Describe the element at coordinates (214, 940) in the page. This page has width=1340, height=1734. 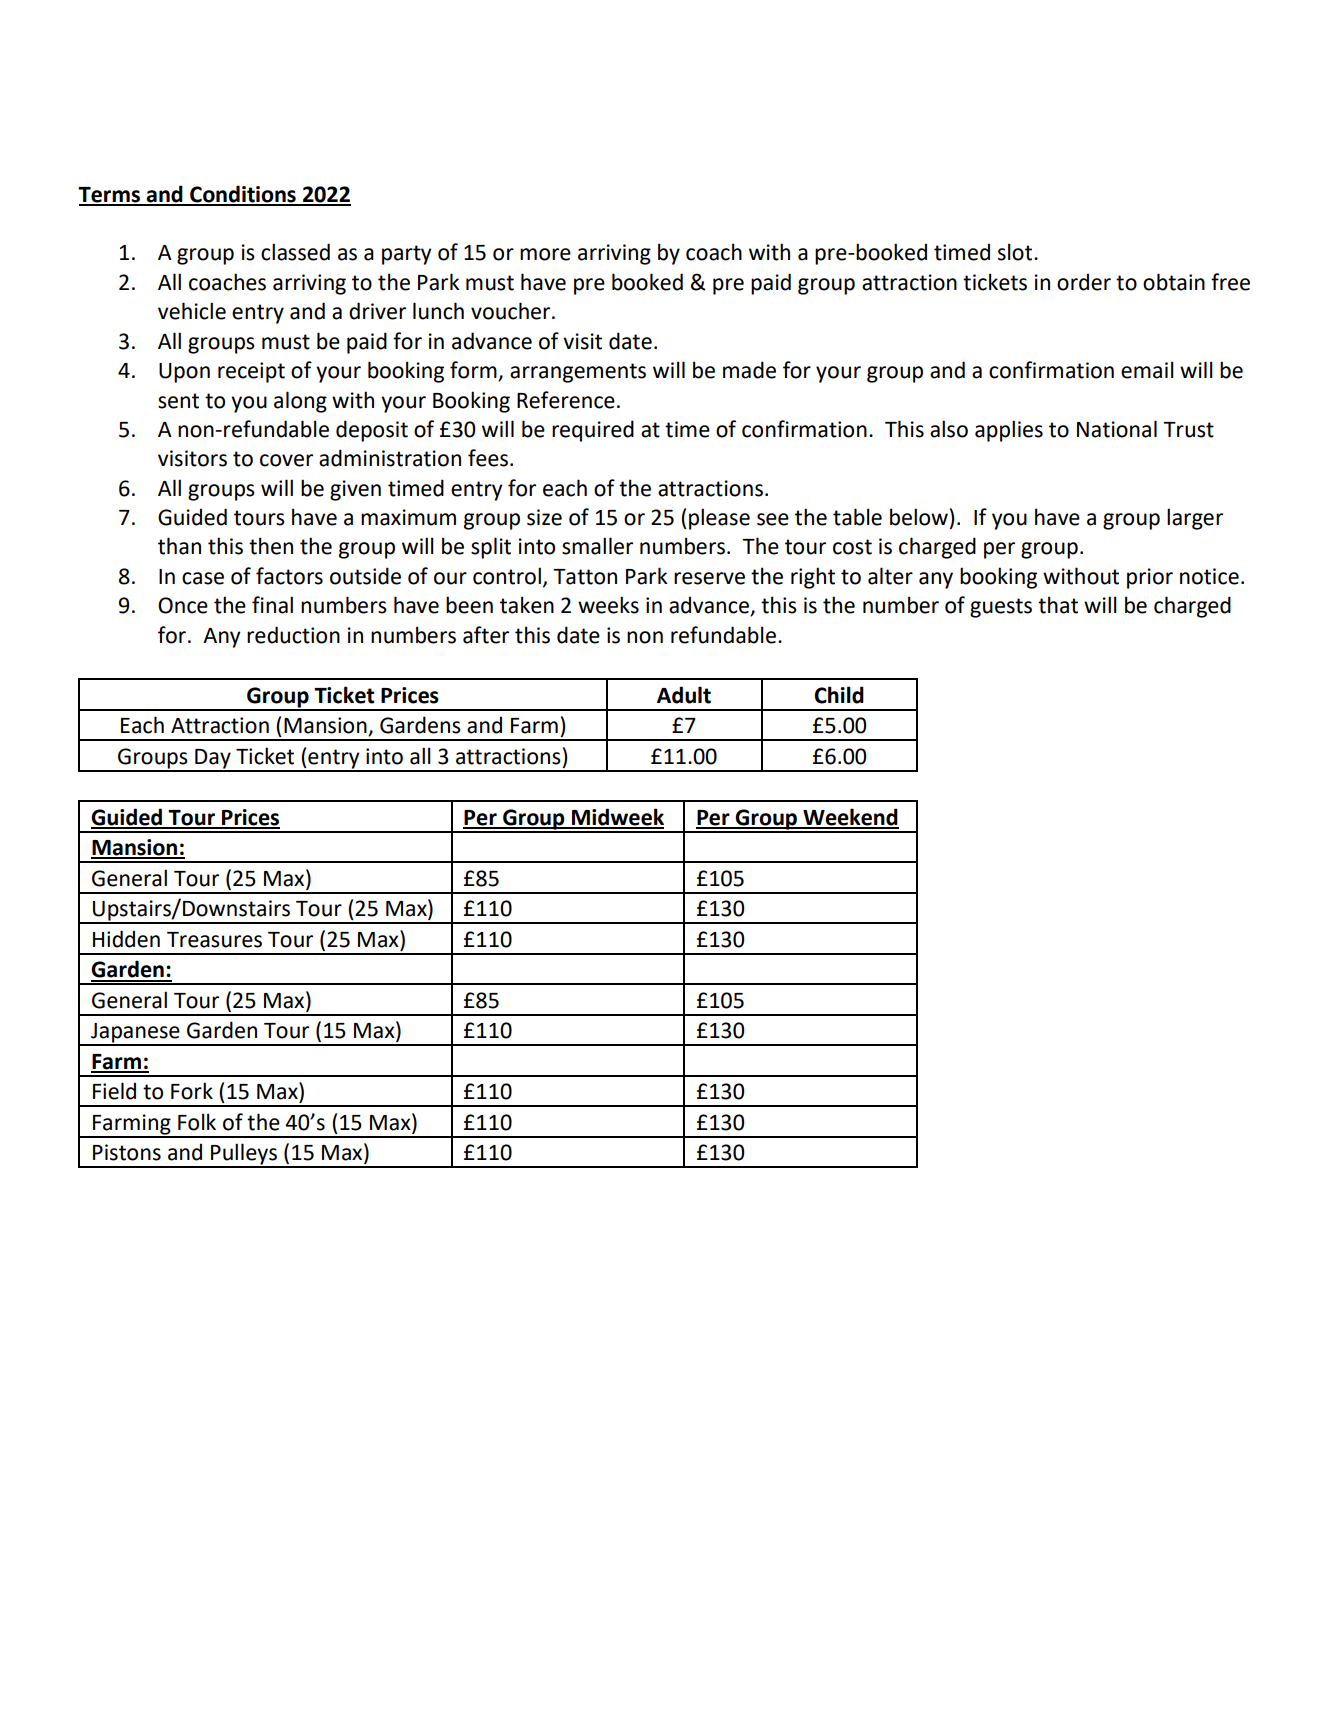
I see `Treasures` at that location.
